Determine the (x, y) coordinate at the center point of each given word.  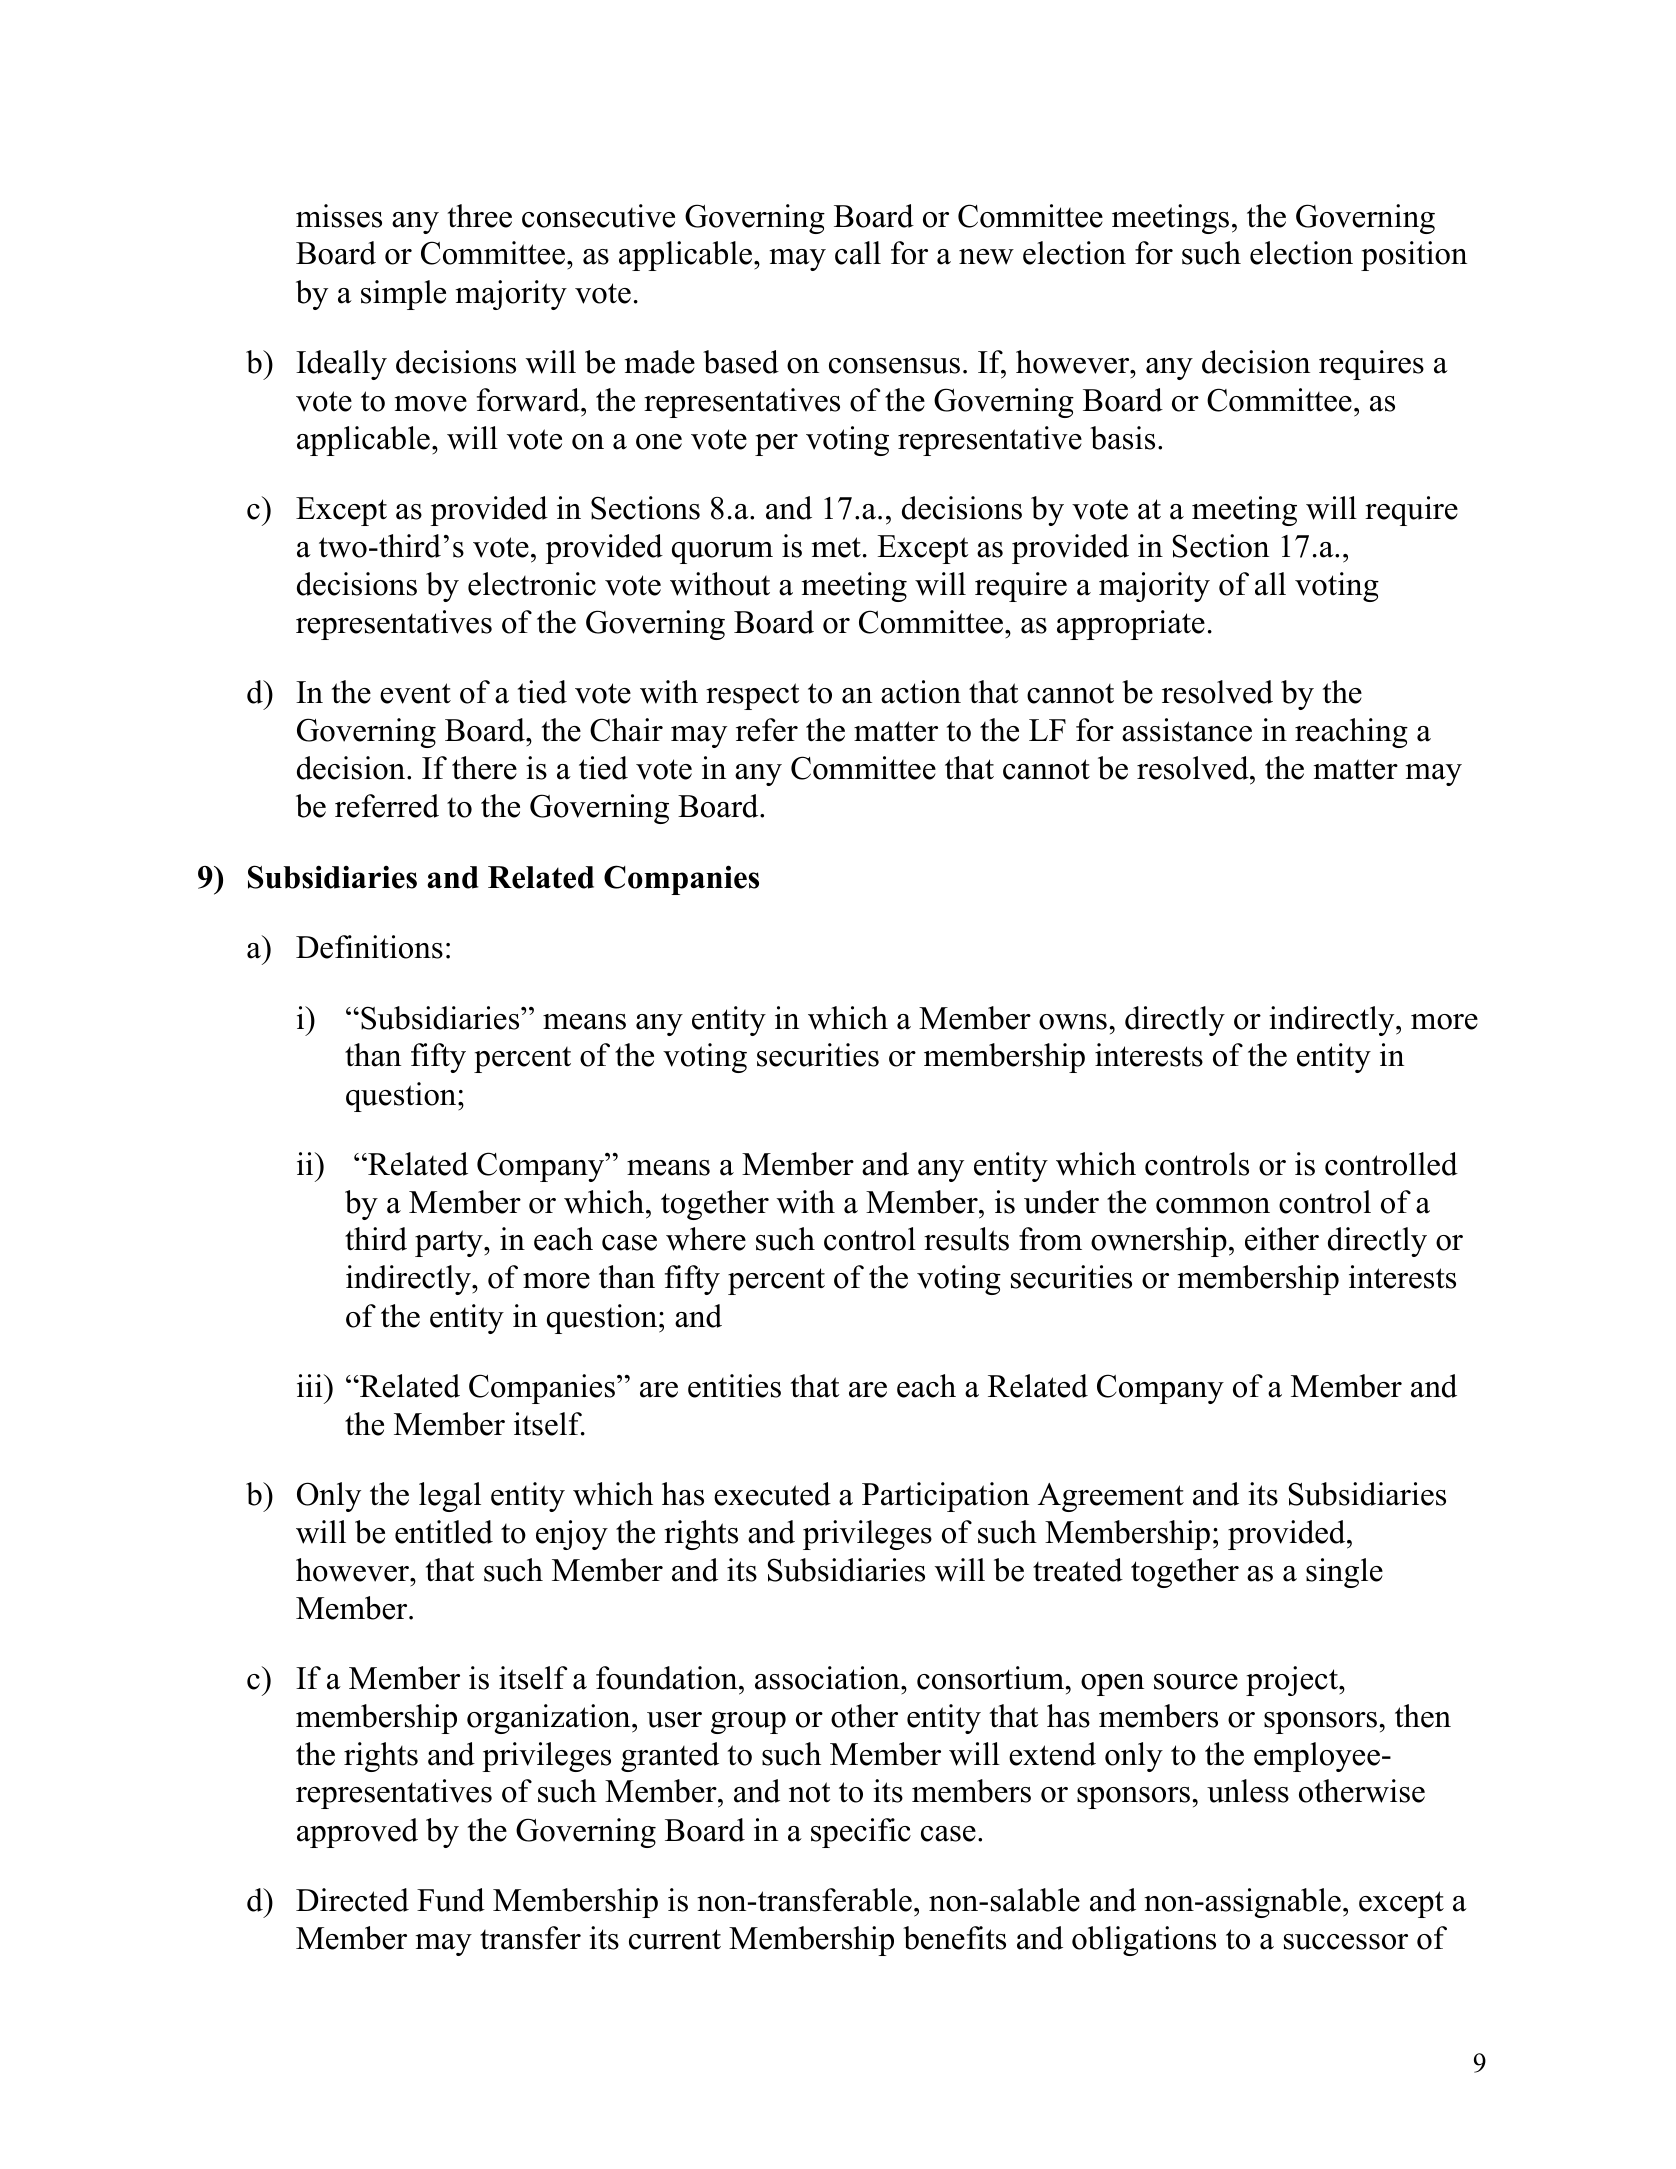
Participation (945, 1497)
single (1344, 1573)
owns (1073, 1022)
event (415, 693)
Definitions (369, 947)
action (921, 692)
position (1414, 256)
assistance (1187, 730)
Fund (451, 1900)
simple (403, 295)
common (1213, 1206)
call (858, 253)
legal (450, 1497)
